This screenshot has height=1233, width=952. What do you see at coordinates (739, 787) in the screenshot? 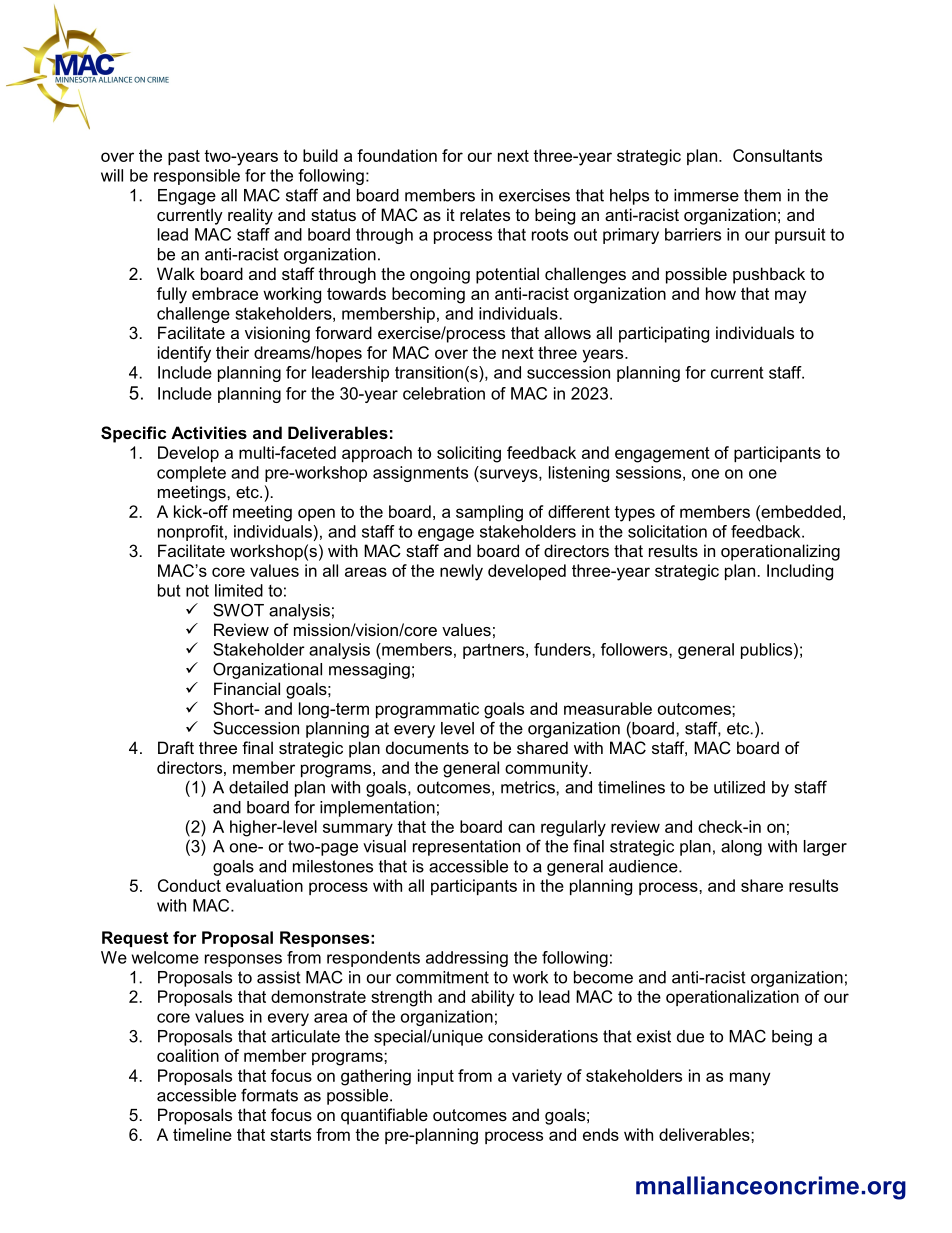
I see `utilized` at bounding box center [739, 787].
